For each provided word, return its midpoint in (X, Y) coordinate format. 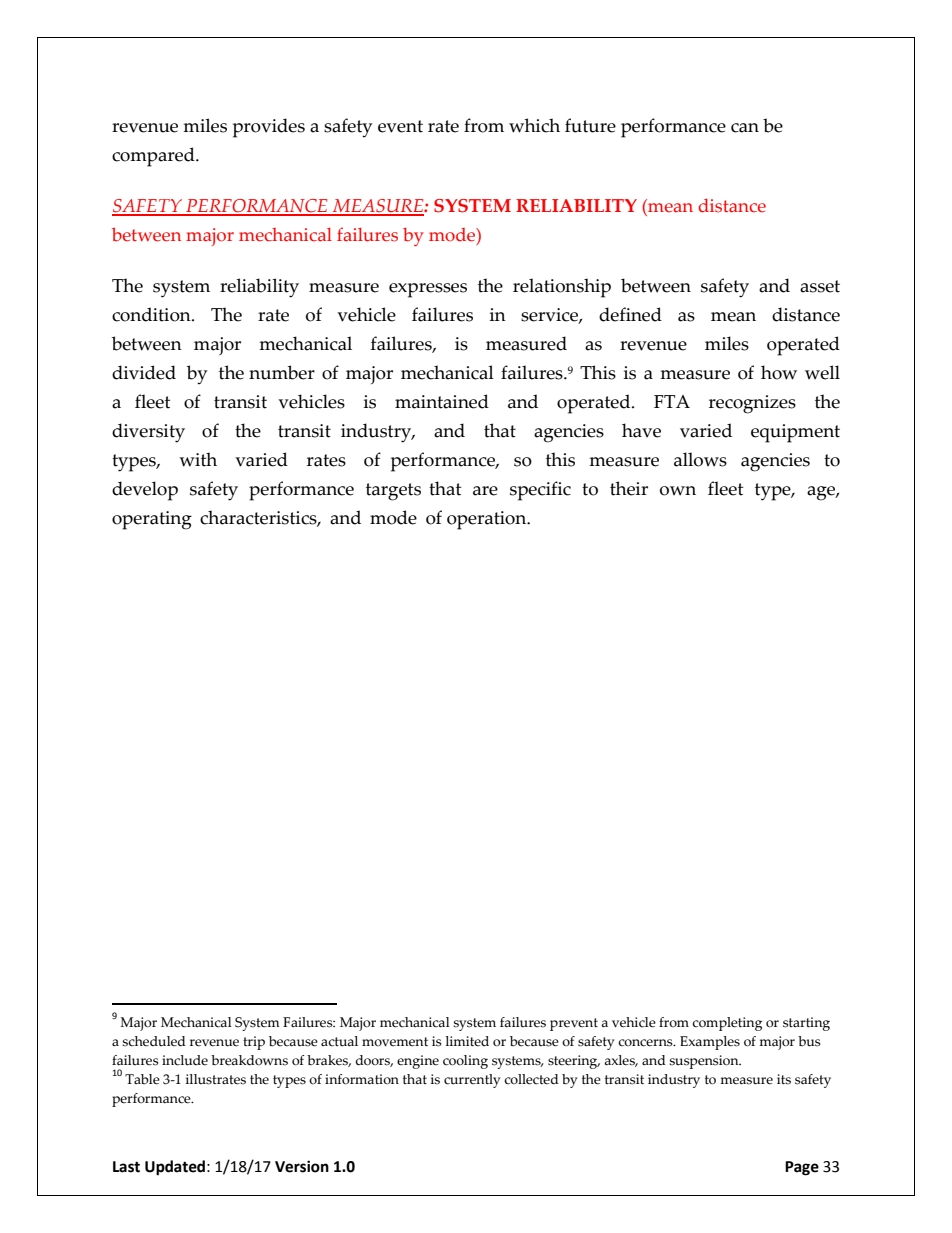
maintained (442, 401)
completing (727, 1024)
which (534, 125)
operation (488, 520)
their (629, 488)
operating (152, 520)
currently (472, 1081)
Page (802, 1168)
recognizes (752, 404)
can (745, 128)
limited (467, 1041)
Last (126, 1167)
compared (154, 157)
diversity (148, 433)
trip (254, 1043)
